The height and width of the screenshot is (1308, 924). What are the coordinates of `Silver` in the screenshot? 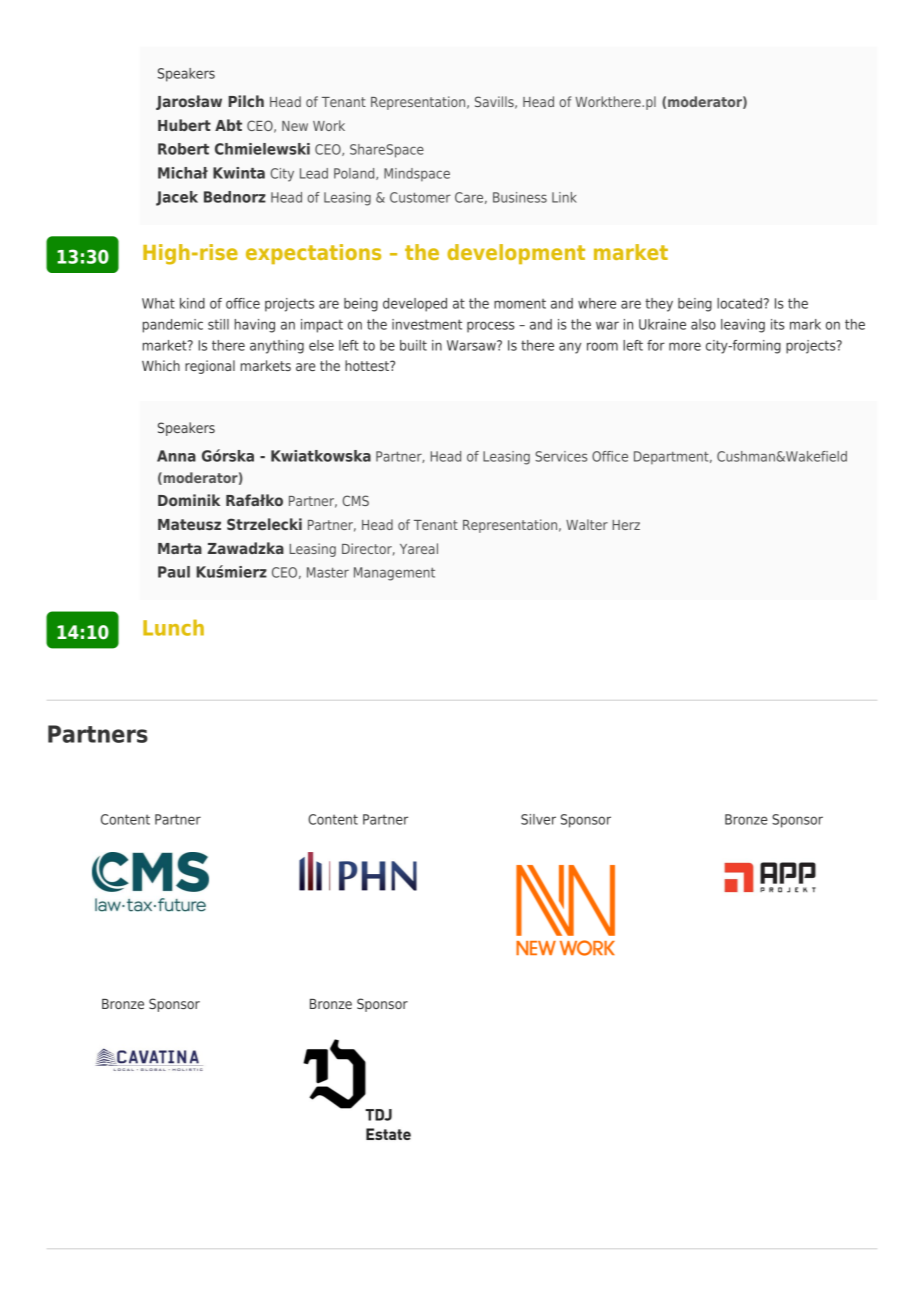 It's located at (538, 819).
